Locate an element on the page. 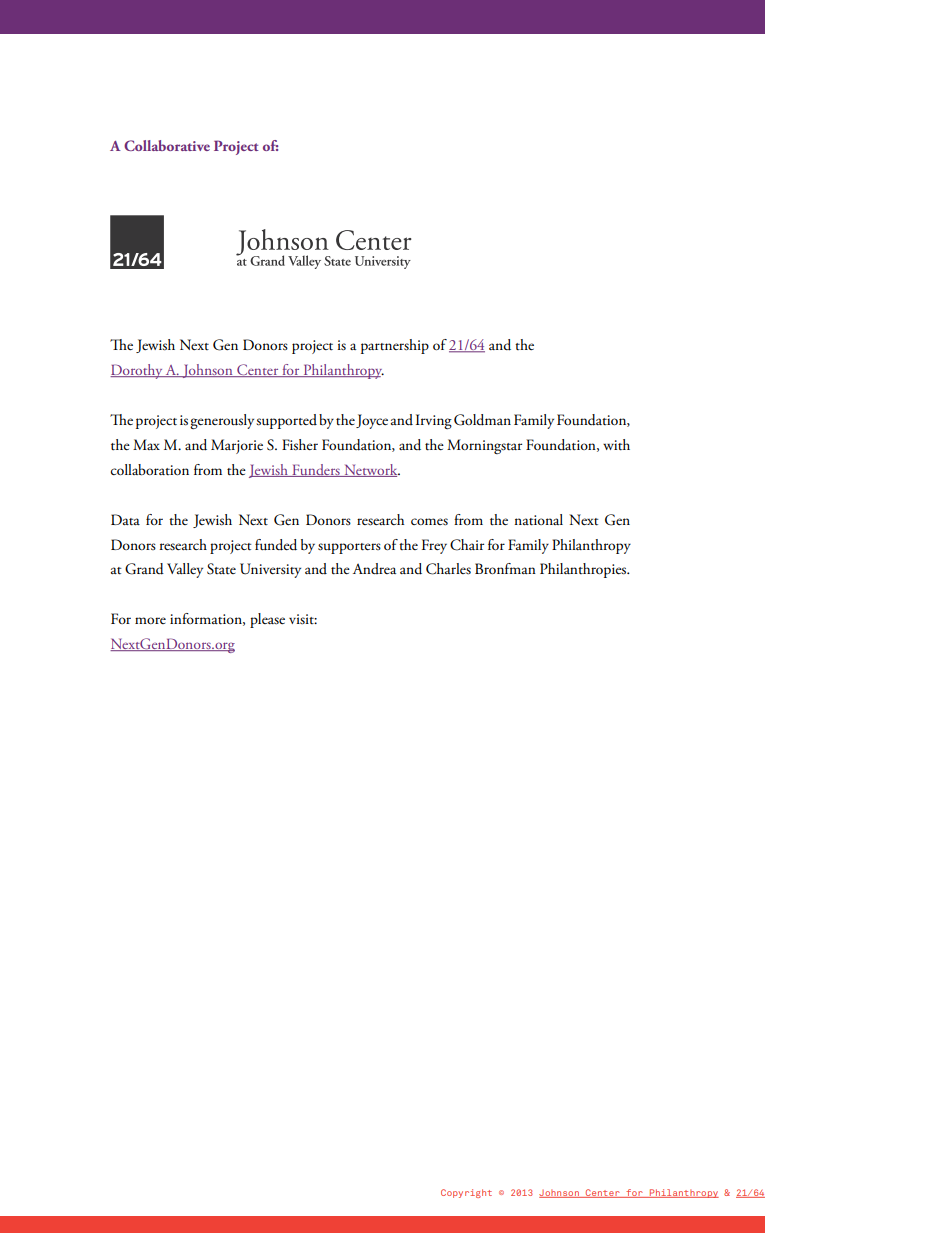  Copyright is located at coordinates (466, 1193).
